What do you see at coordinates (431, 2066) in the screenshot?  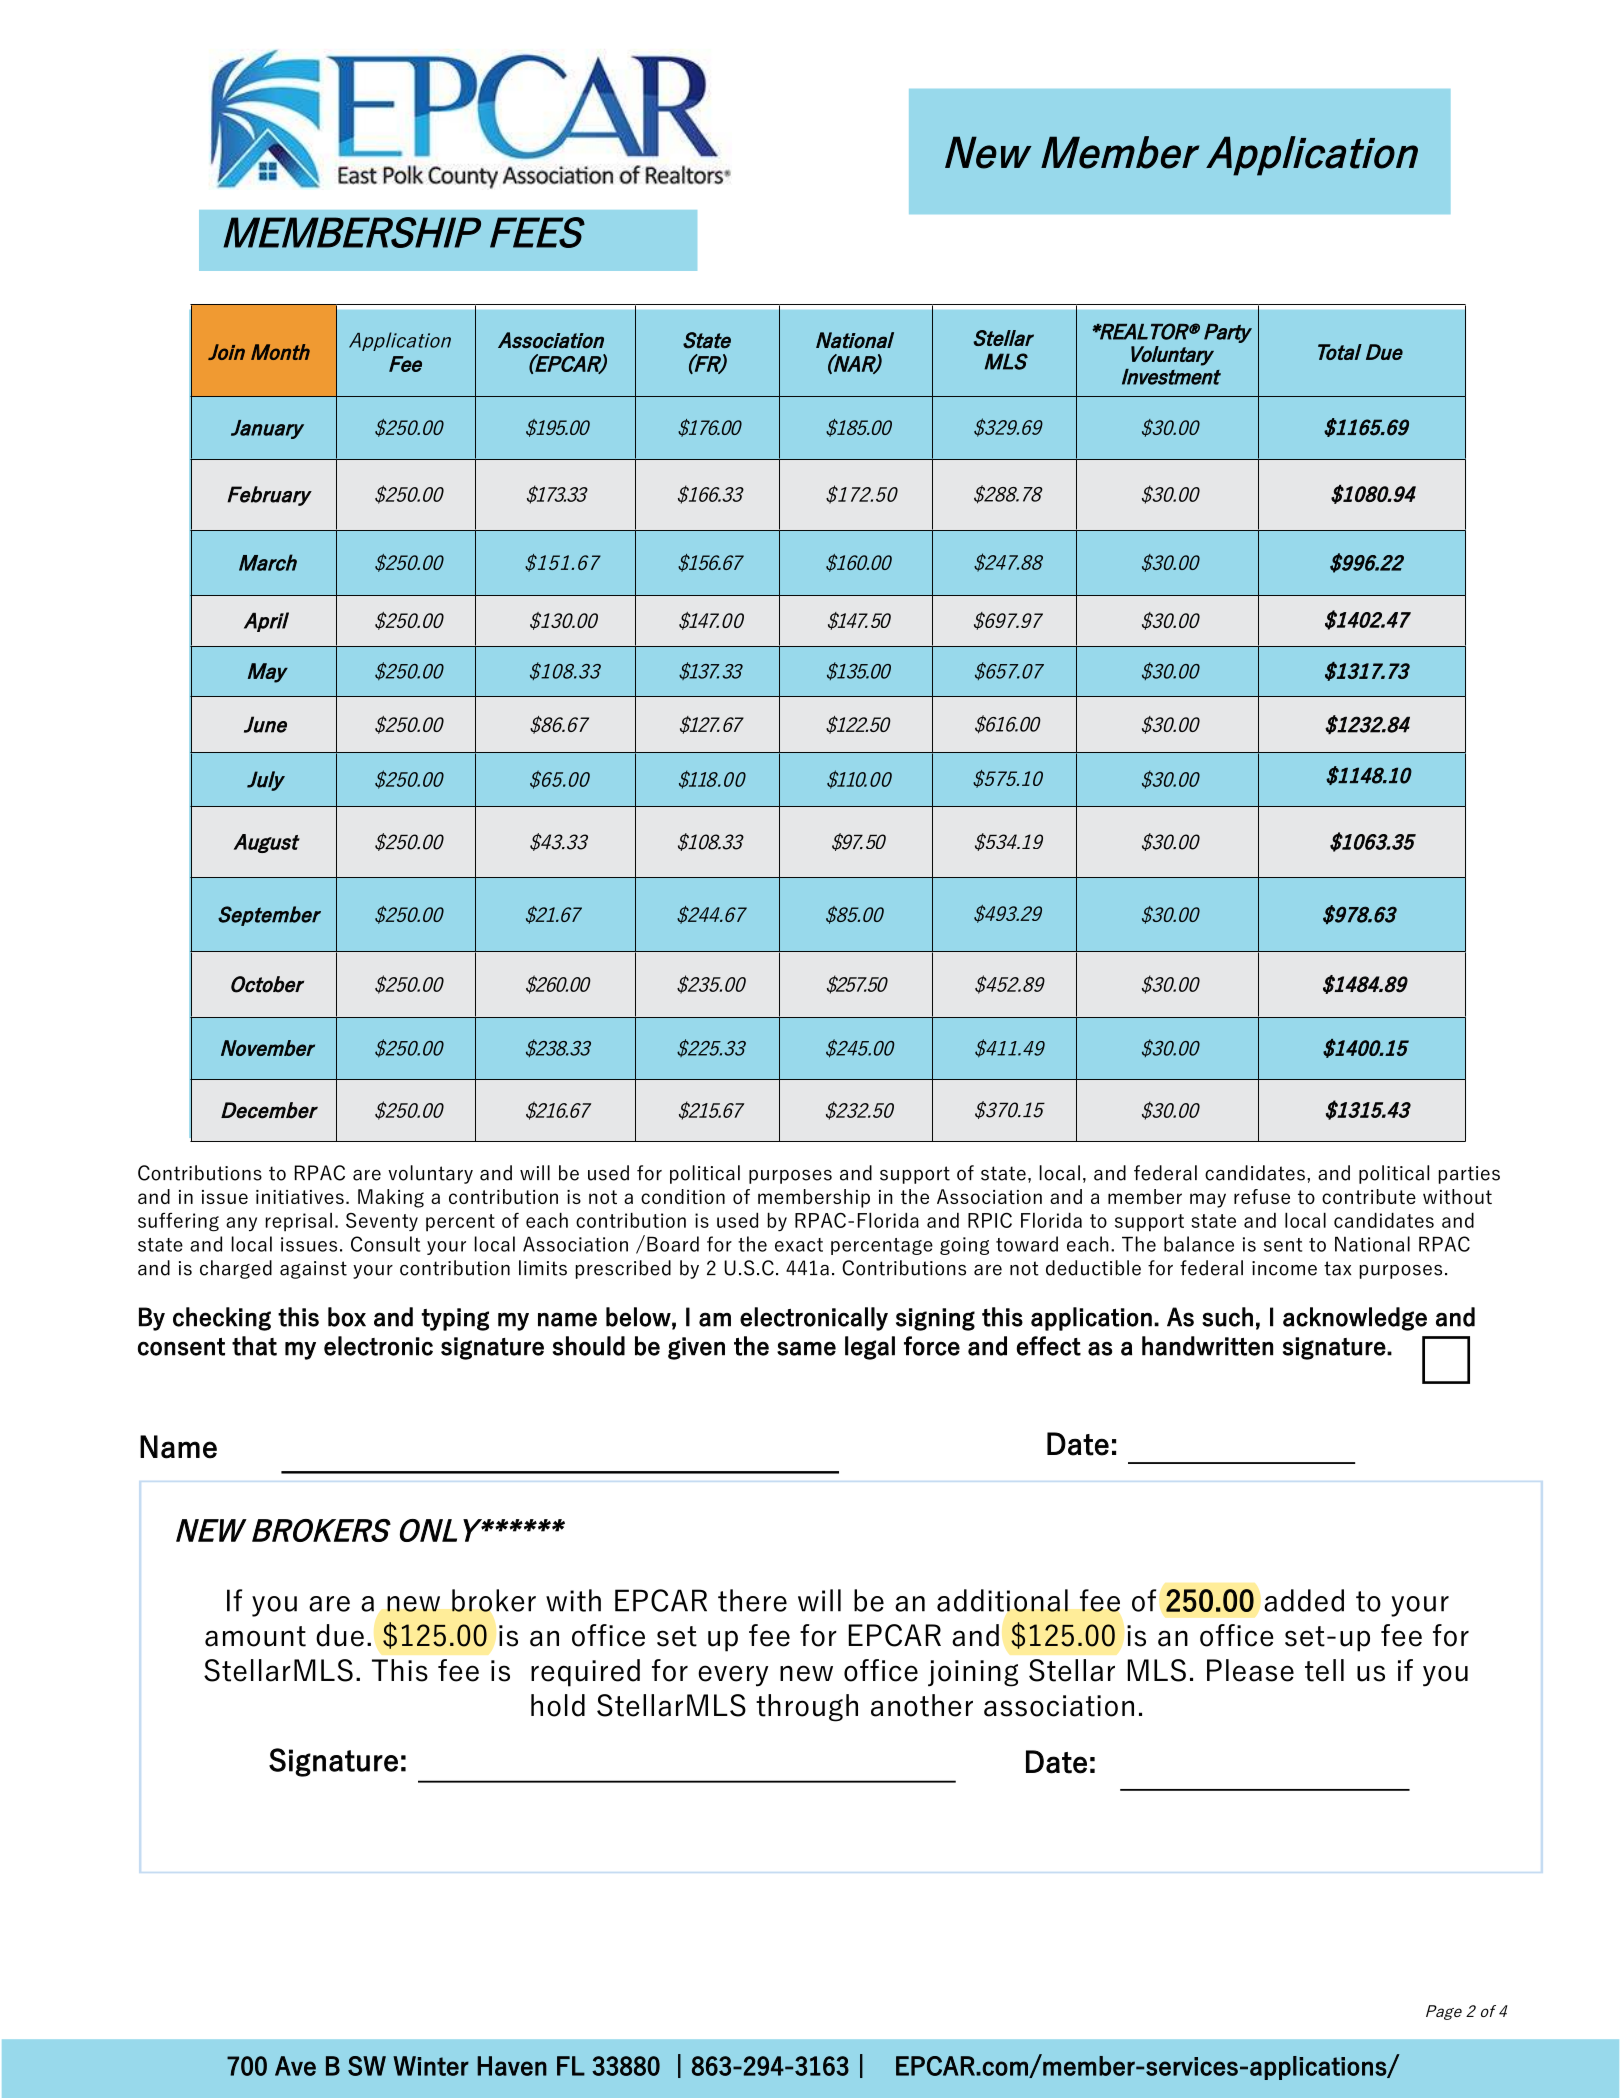 I see `Winter` at bounding box center [431, 2066].
